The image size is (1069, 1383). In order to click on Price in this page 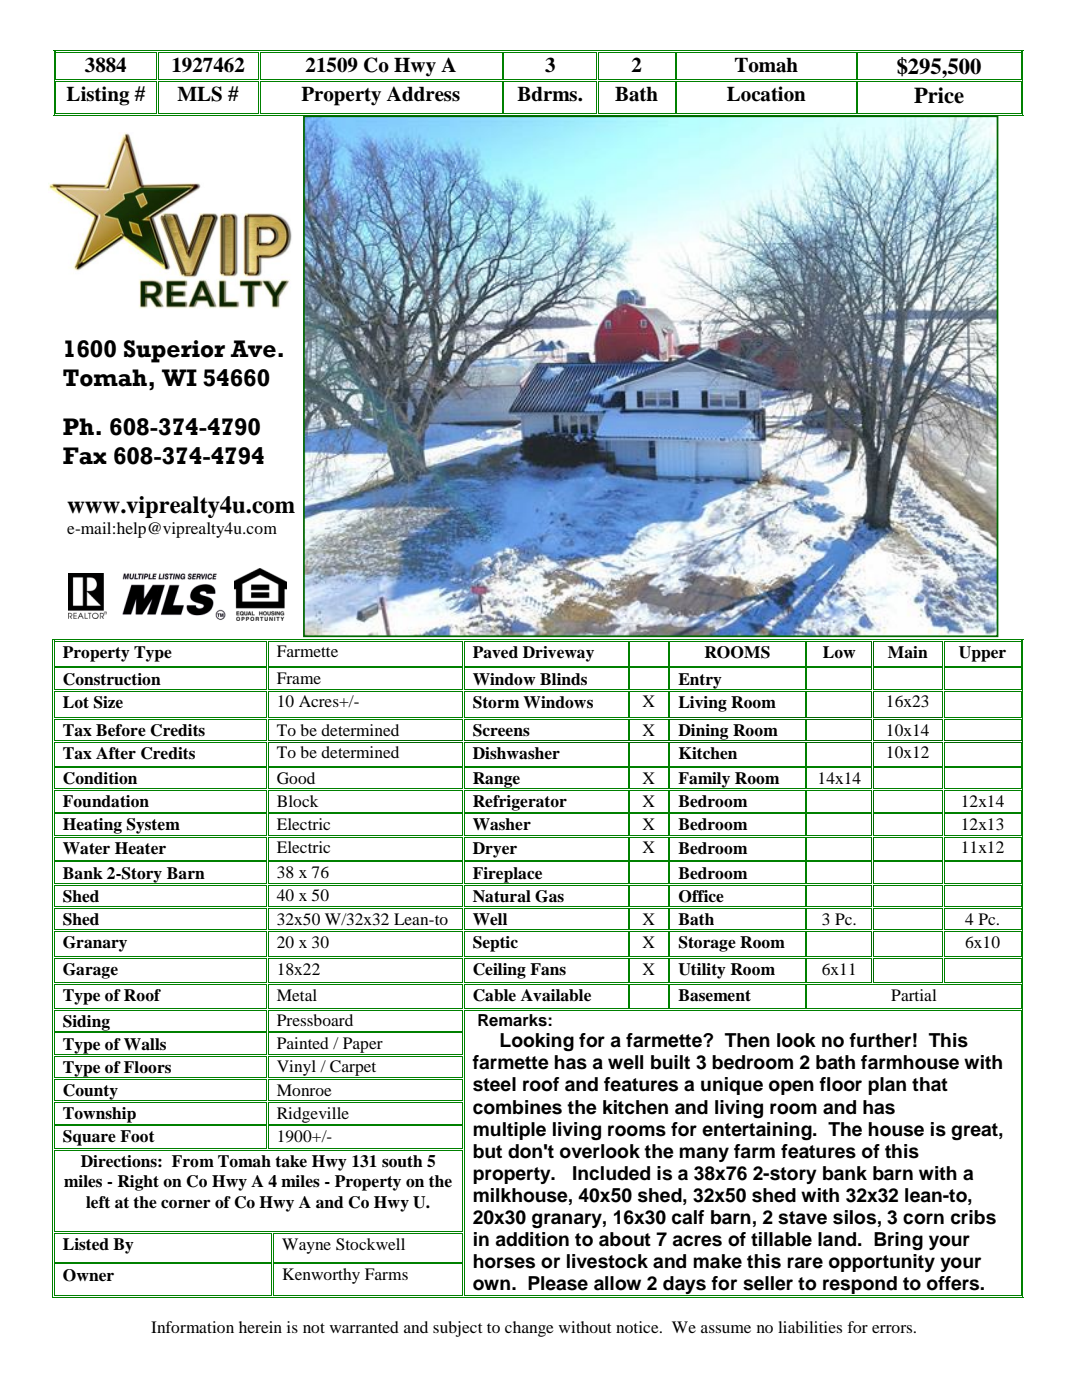, I will do `click(939, 95)`.
